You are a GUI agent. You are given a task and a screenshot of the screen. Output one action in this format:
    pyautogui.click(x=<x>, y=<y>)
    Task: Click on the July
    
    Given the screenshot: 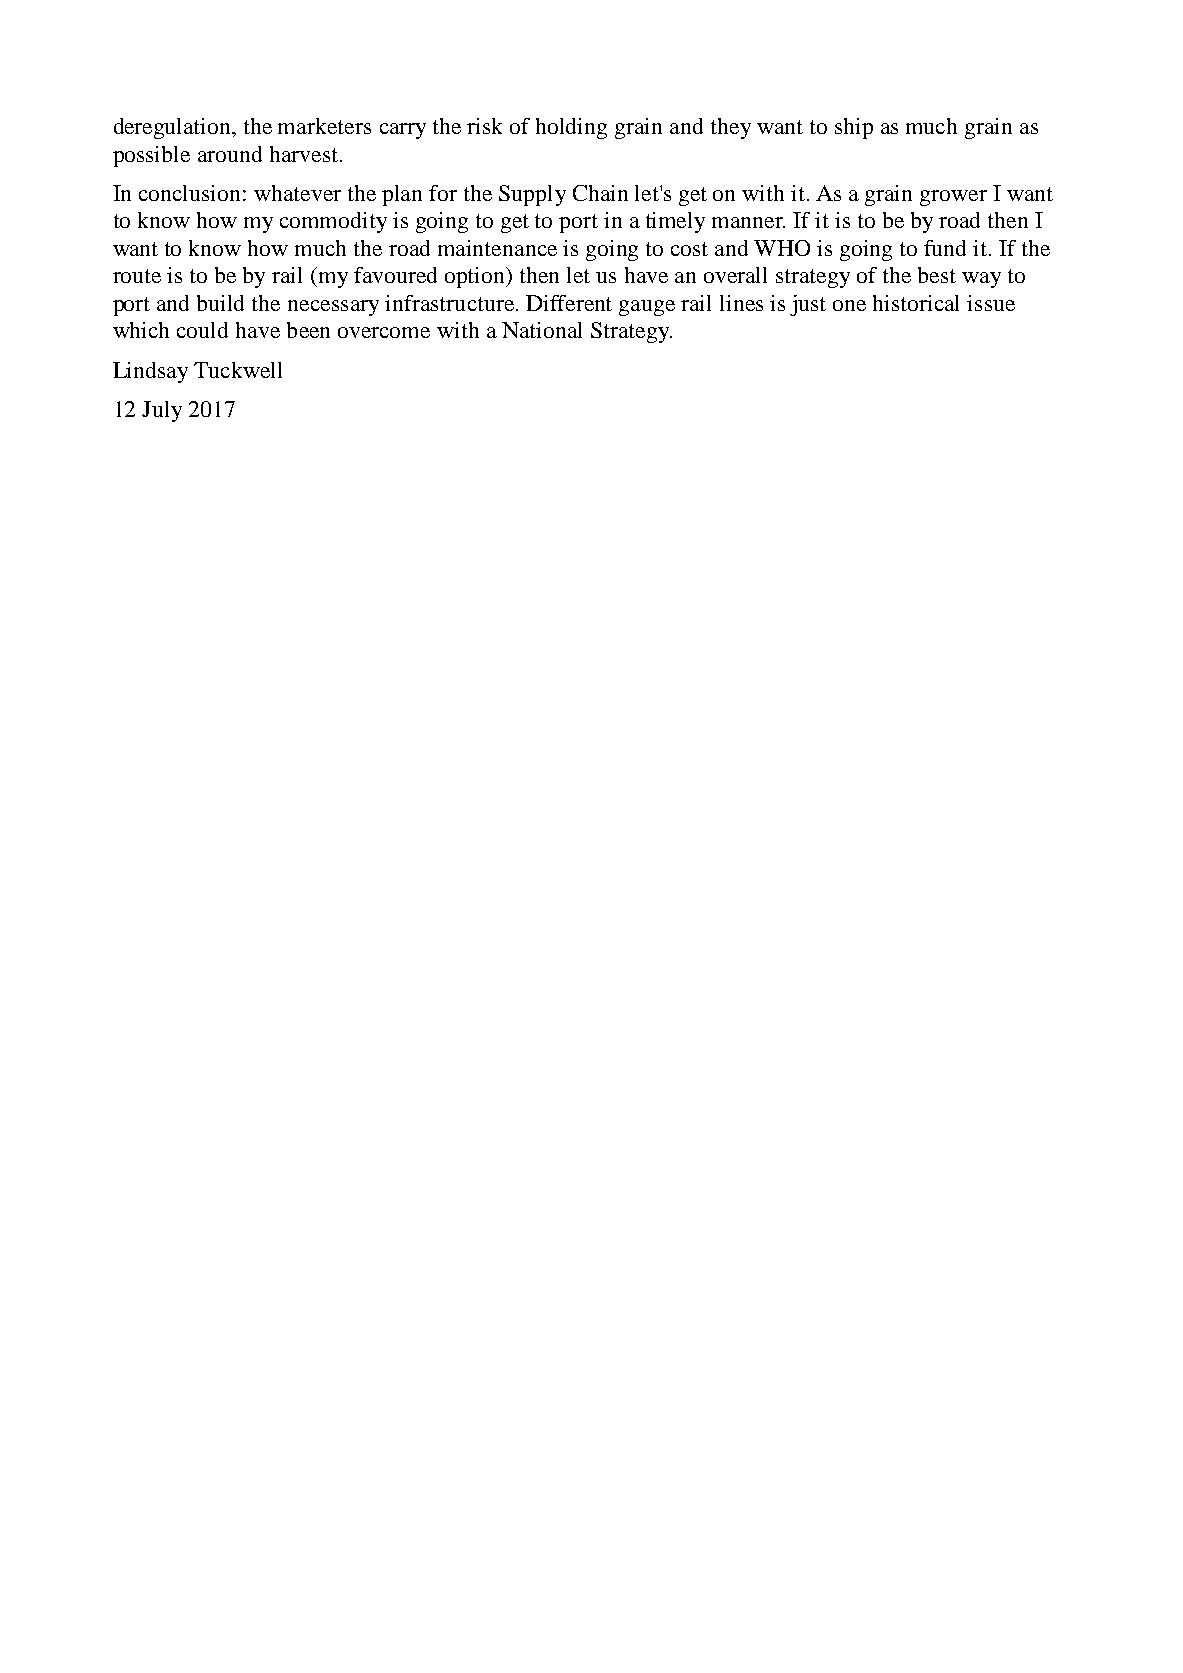 What is the action you would take?
    pyautogui.click(x=162, y=411)
